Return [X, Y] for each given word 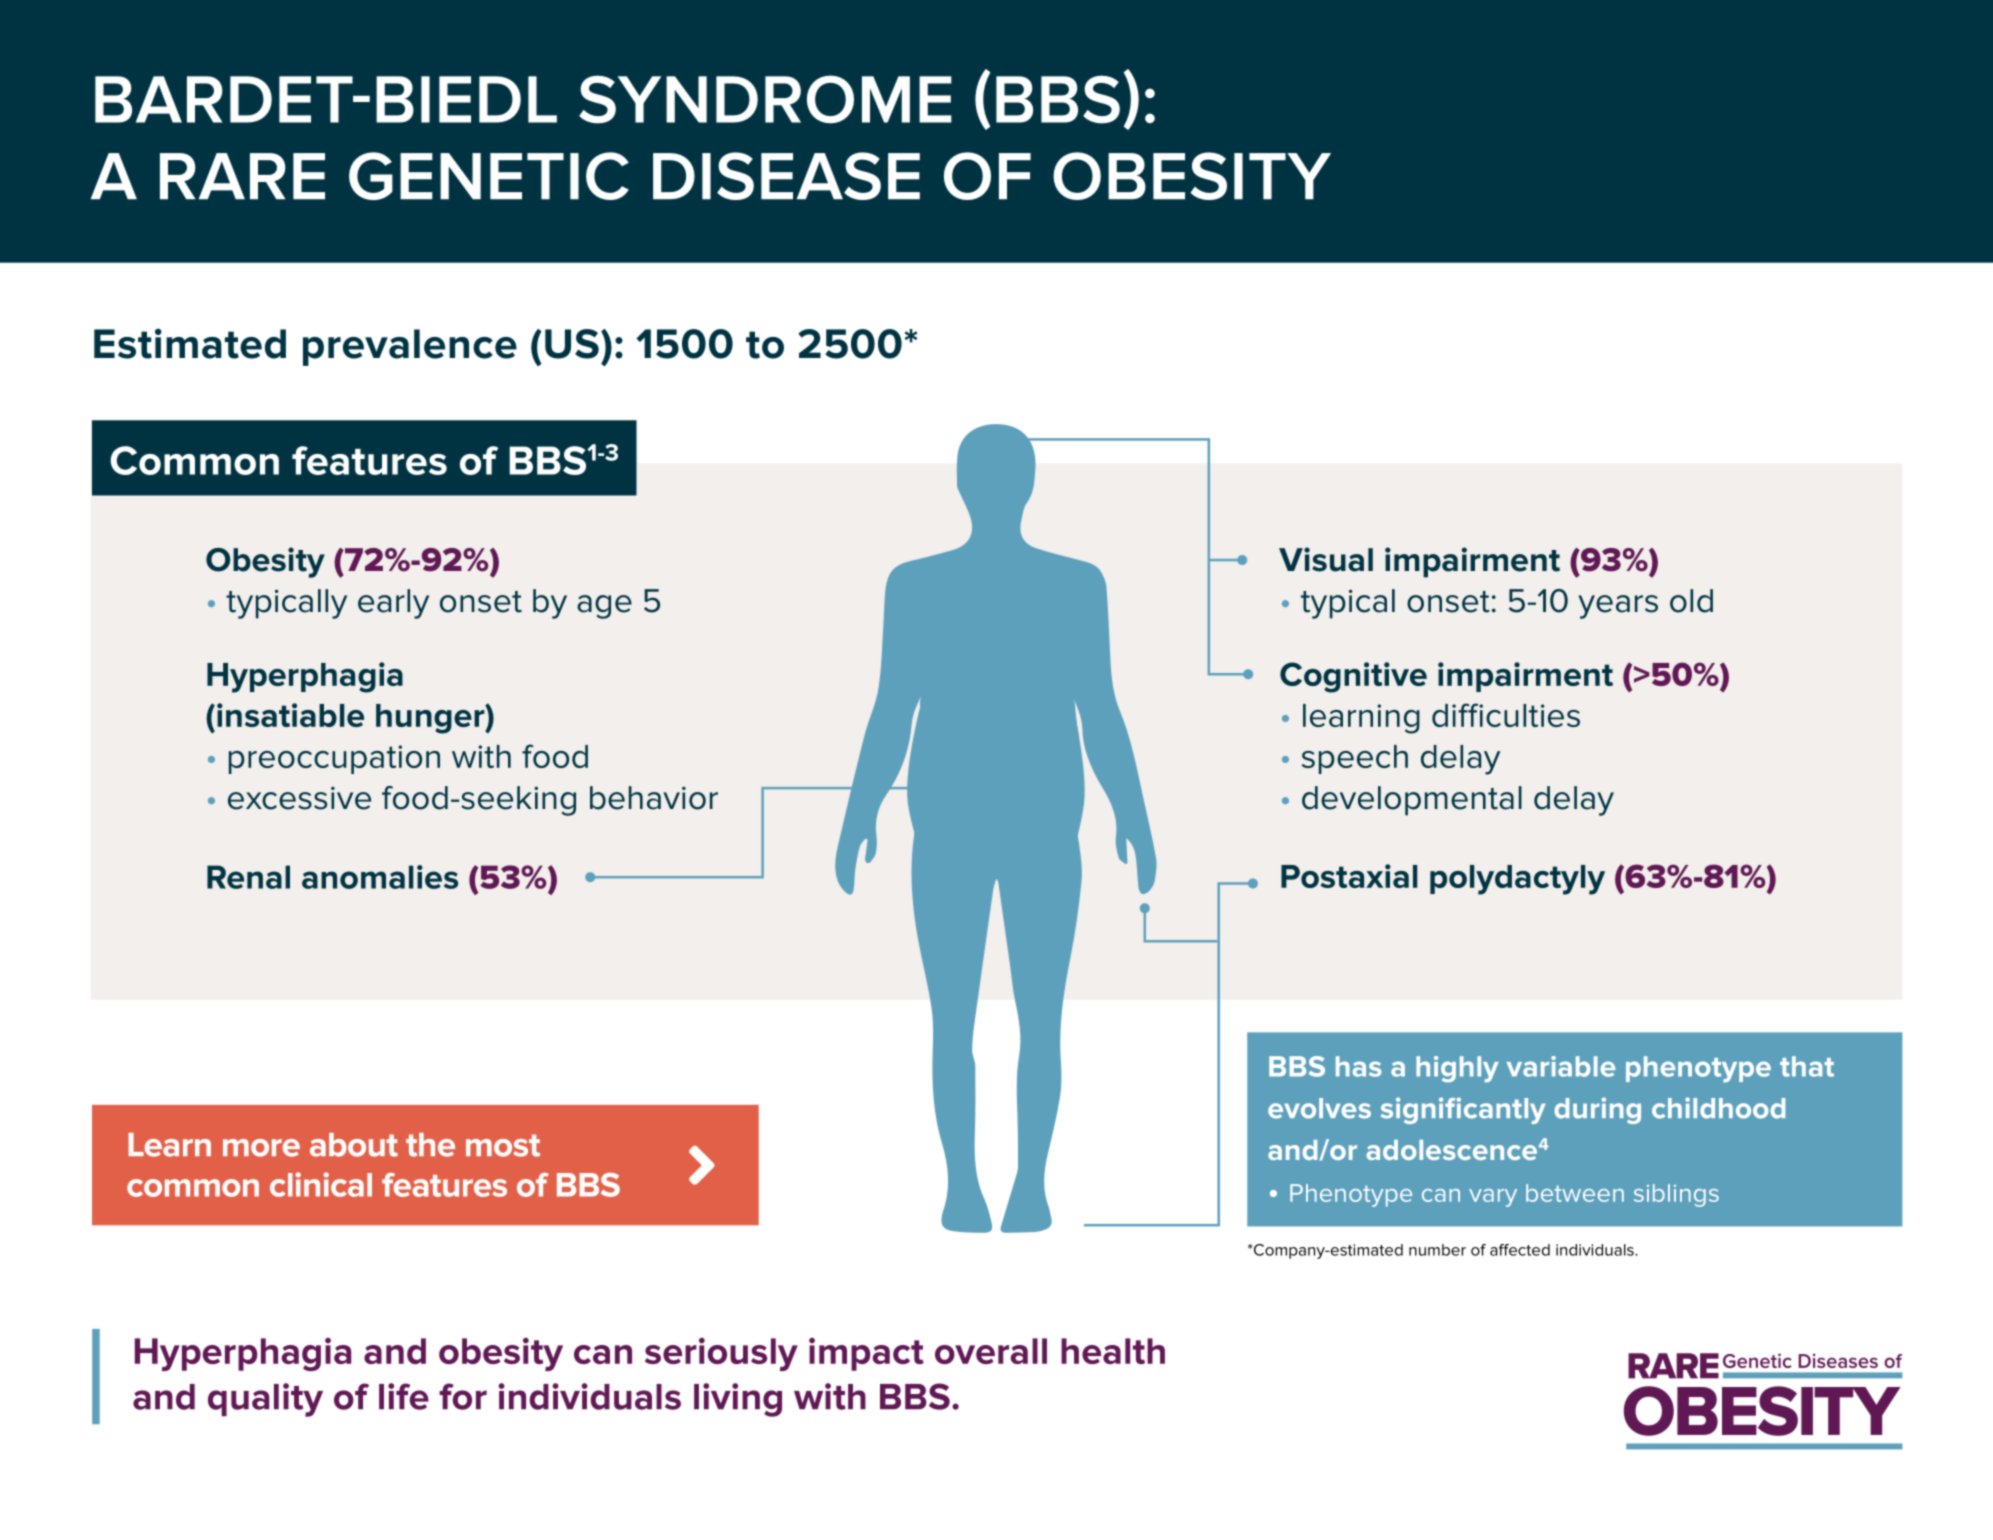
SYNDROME [765, 99]
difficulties [1506, 715]
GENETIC [489, 176]
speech [1355, 759]
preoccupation [334, 759]
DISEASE [786, 176]
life [404, 1396]
